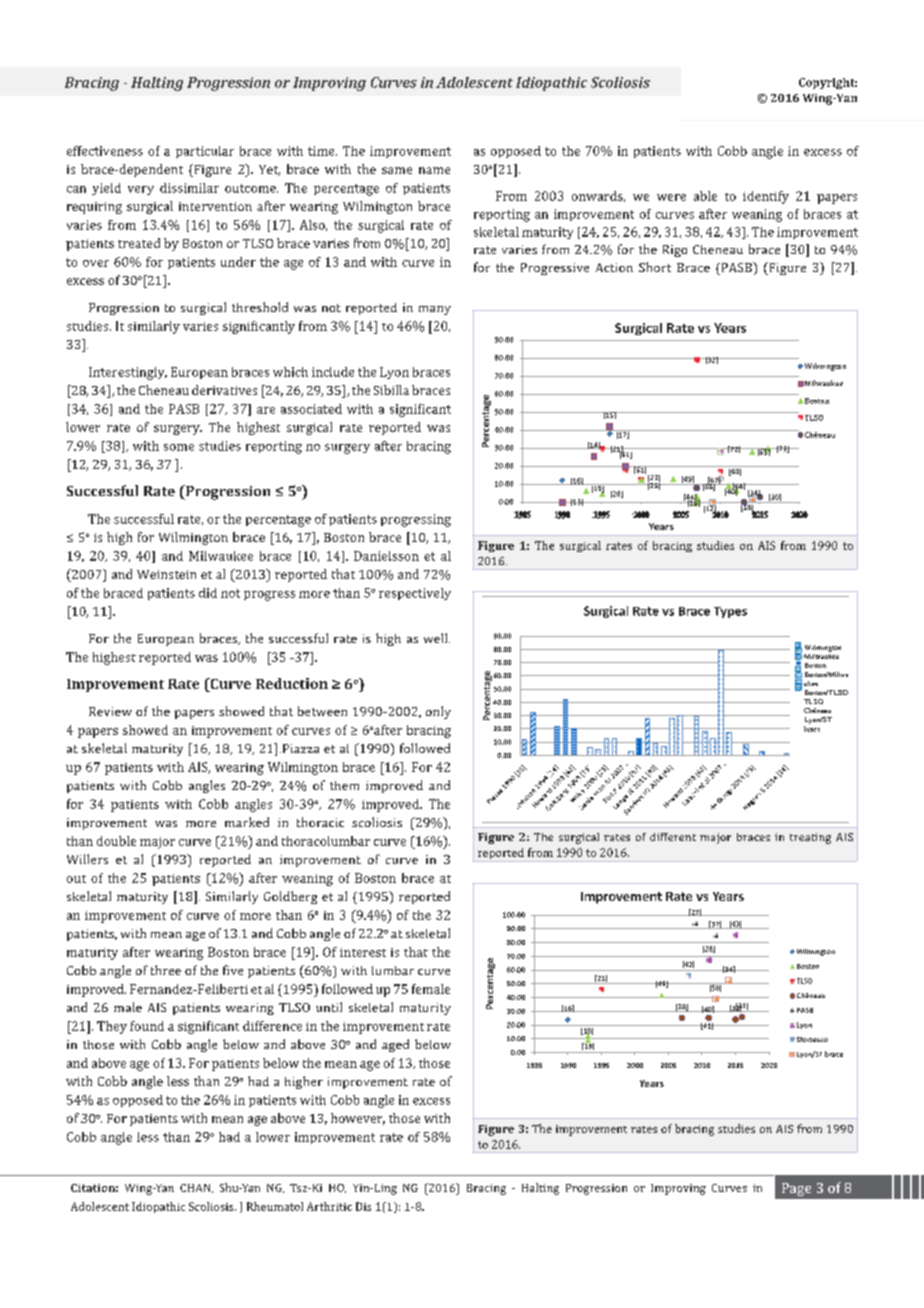  What do you see at coordinates (434, 170) in the screenshot?
I see `name` at bounding box center [434, 170].
